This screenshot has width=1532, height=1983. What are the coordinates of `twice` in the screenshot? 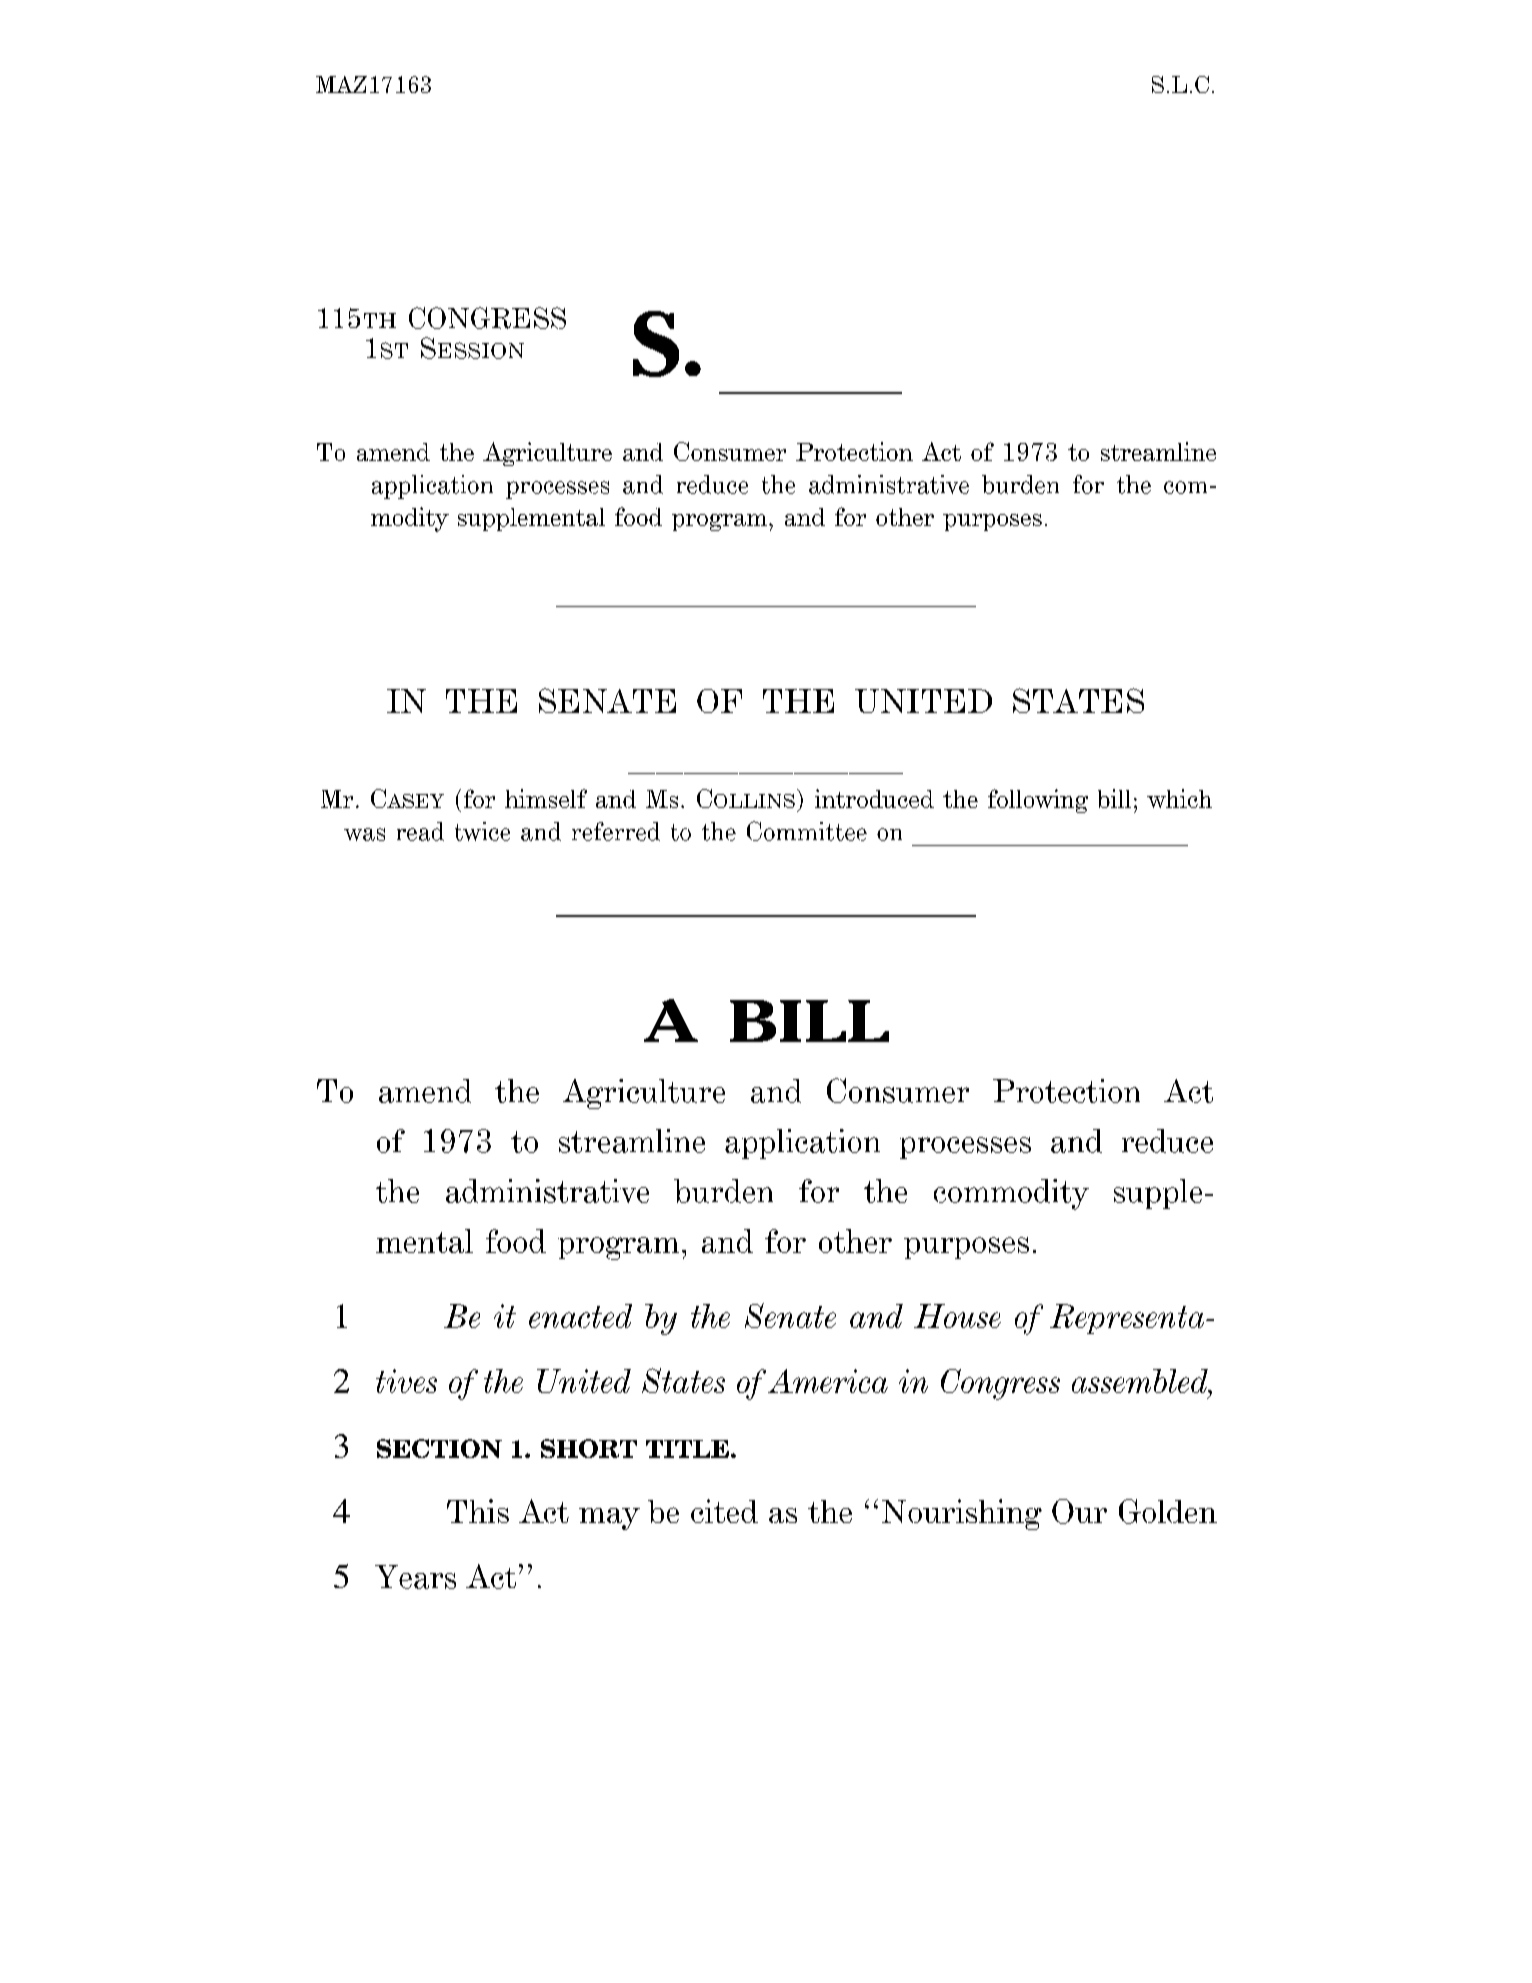 It's located at (482, 831).
